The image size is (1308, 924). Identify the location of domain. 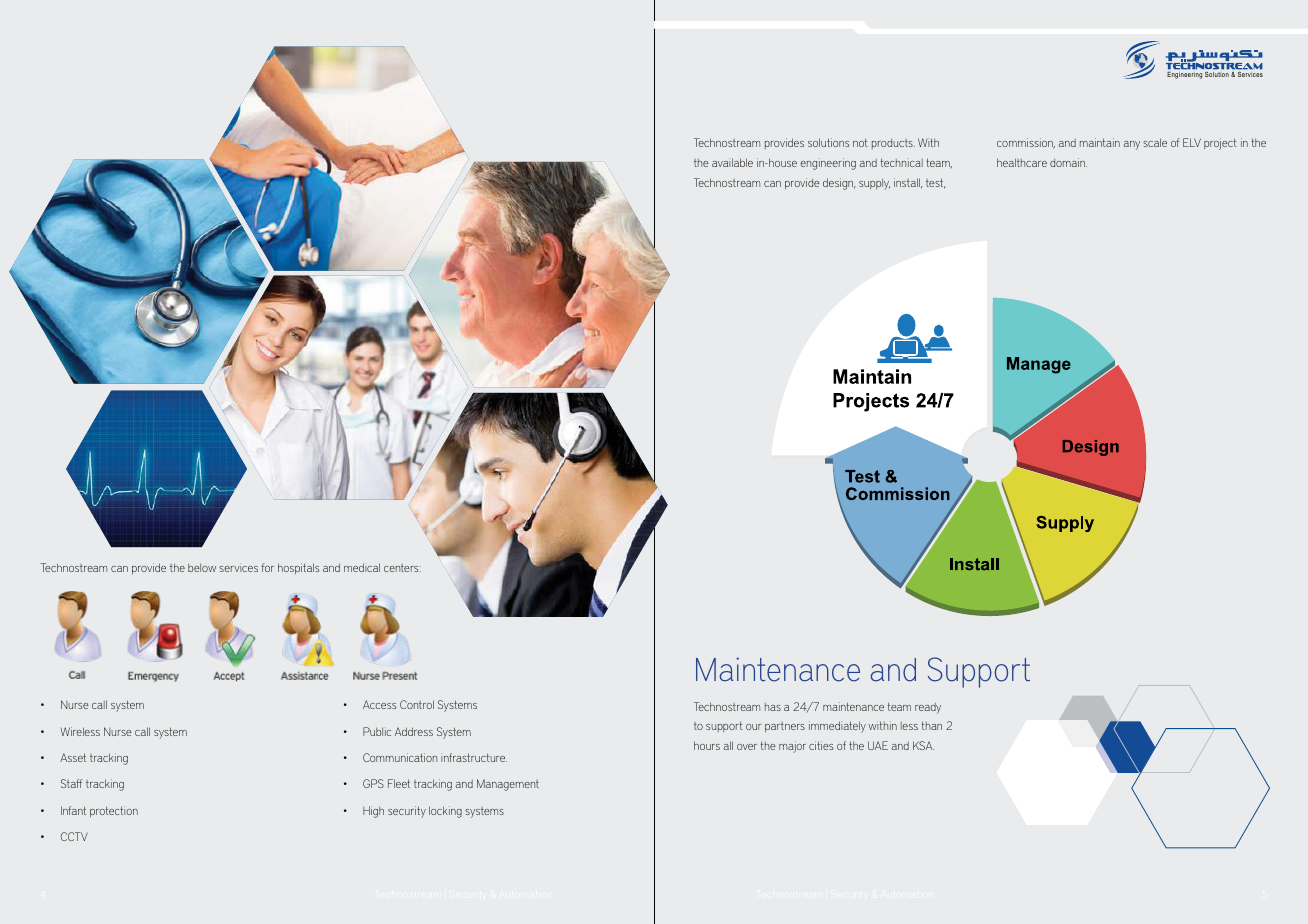
(1068, 162).
